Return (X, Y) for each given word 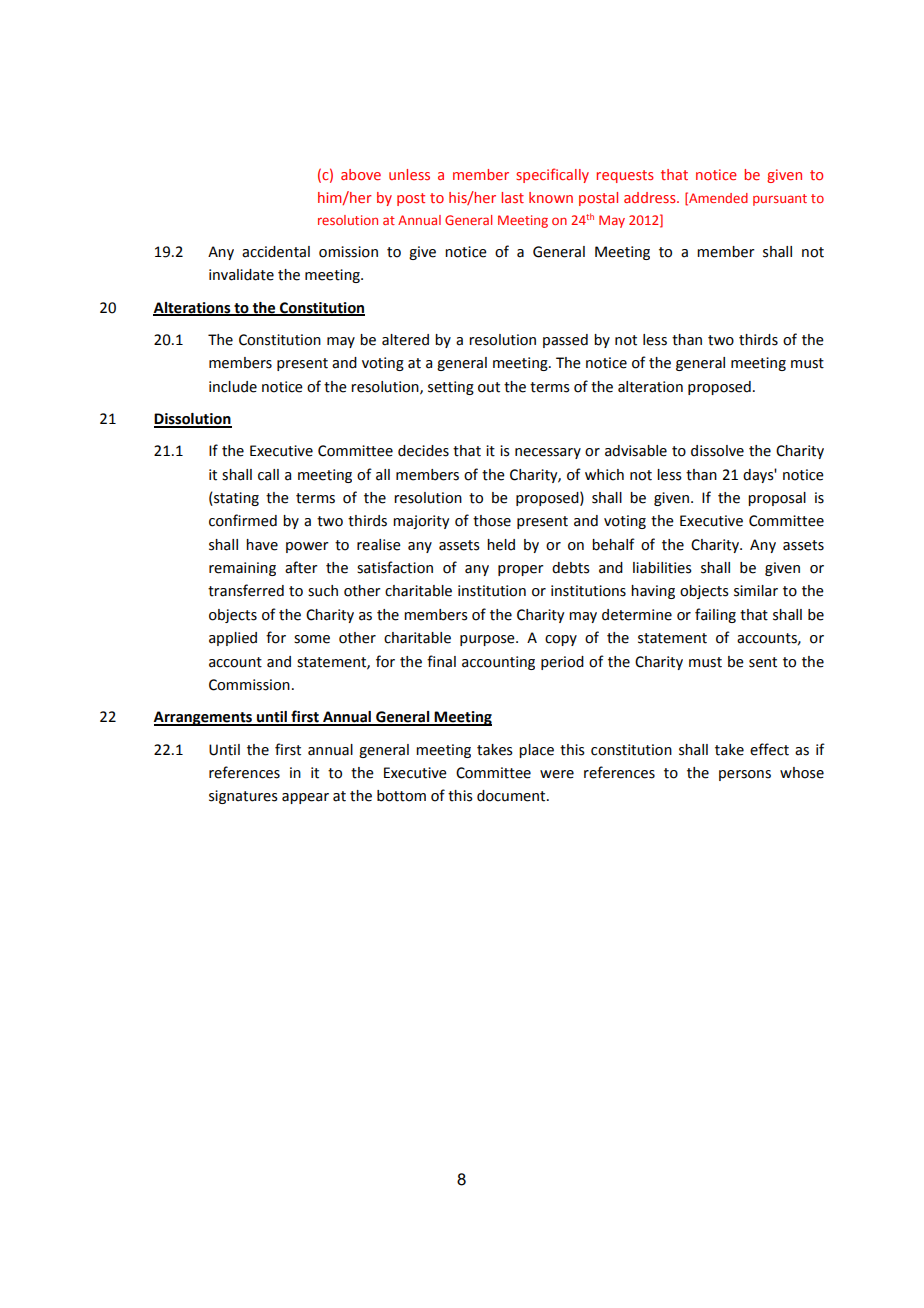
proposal (777, 499)
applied (233, 639)
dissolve (717, 451)
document (512, 796)
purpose (488, 640)
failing (715, 615)
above (361, 174)
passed (565, 341)
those (492, 521)
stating (235, 499)
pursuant (780, 200)
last (512, 197)
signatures (243, 797)
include (233, 387)
